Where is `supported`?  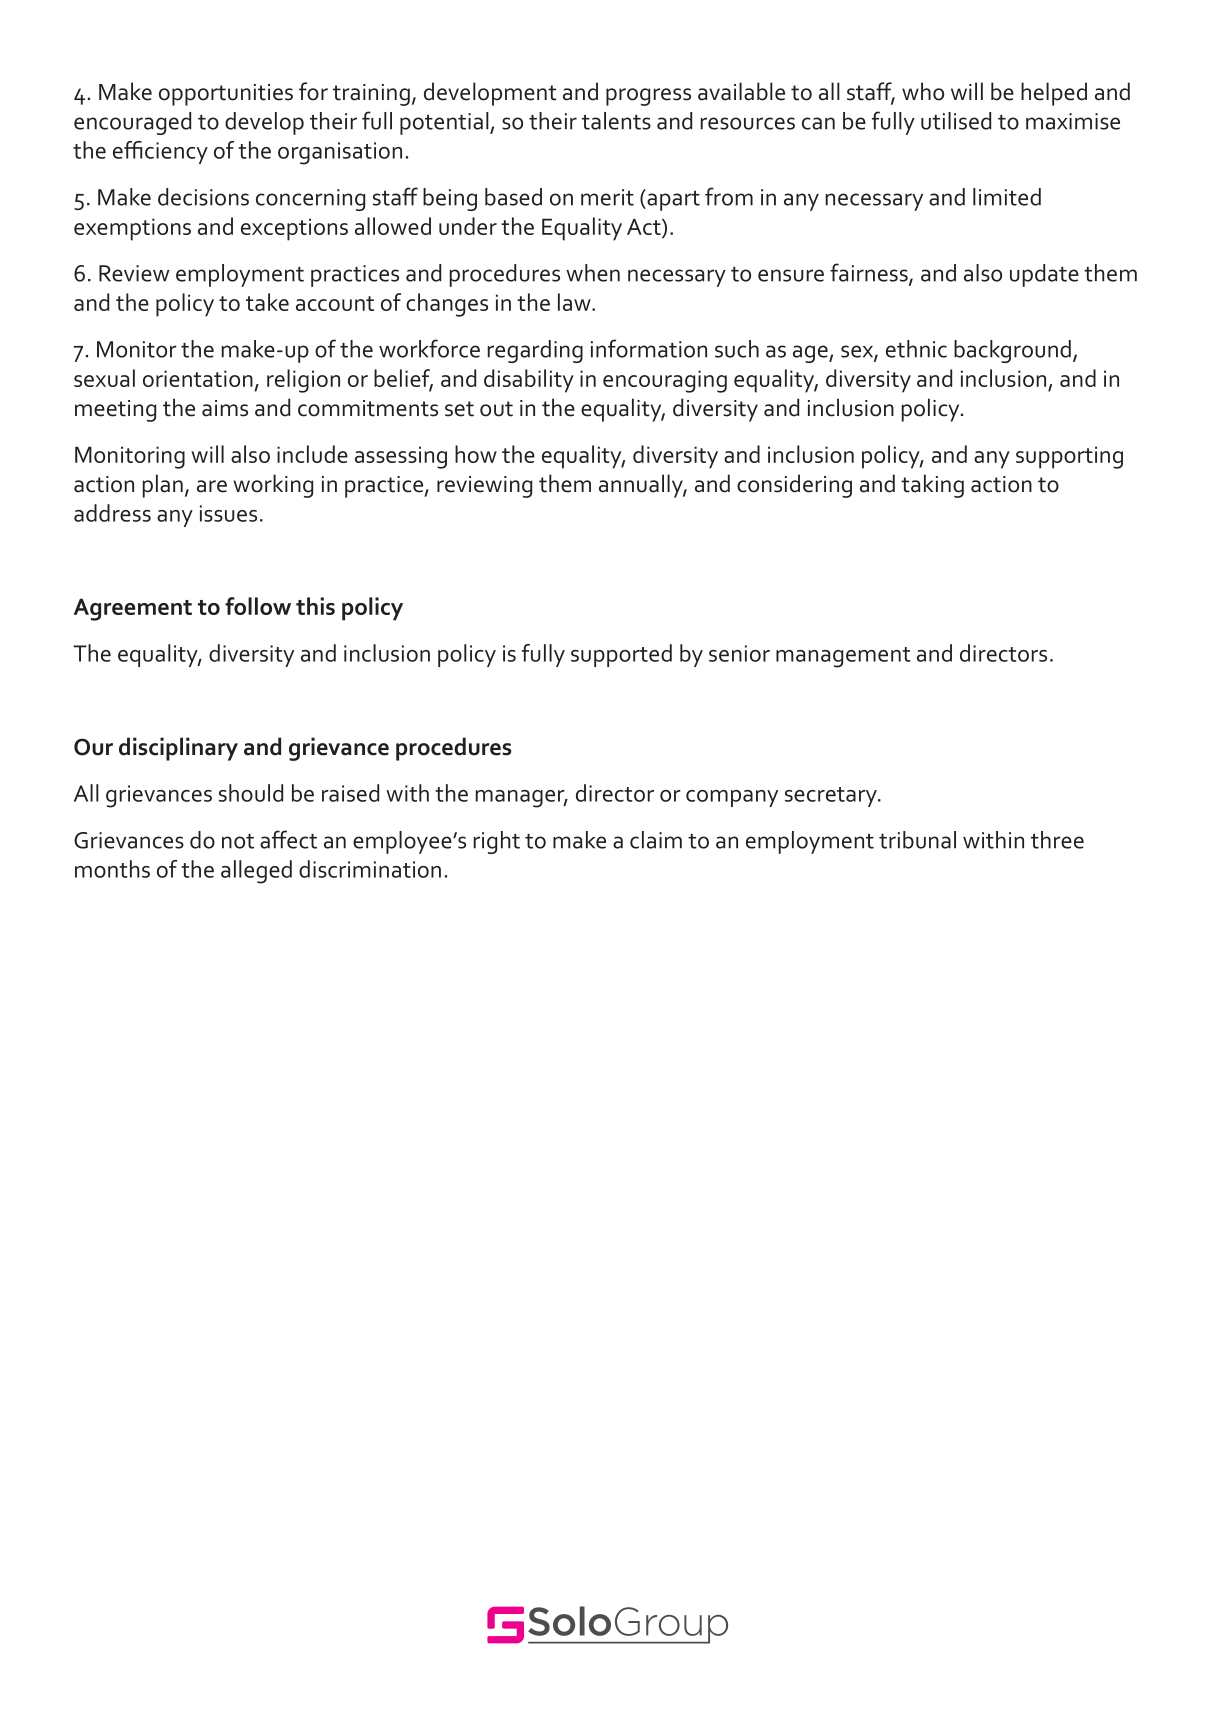
supported is located at coordinates (621, 655).
